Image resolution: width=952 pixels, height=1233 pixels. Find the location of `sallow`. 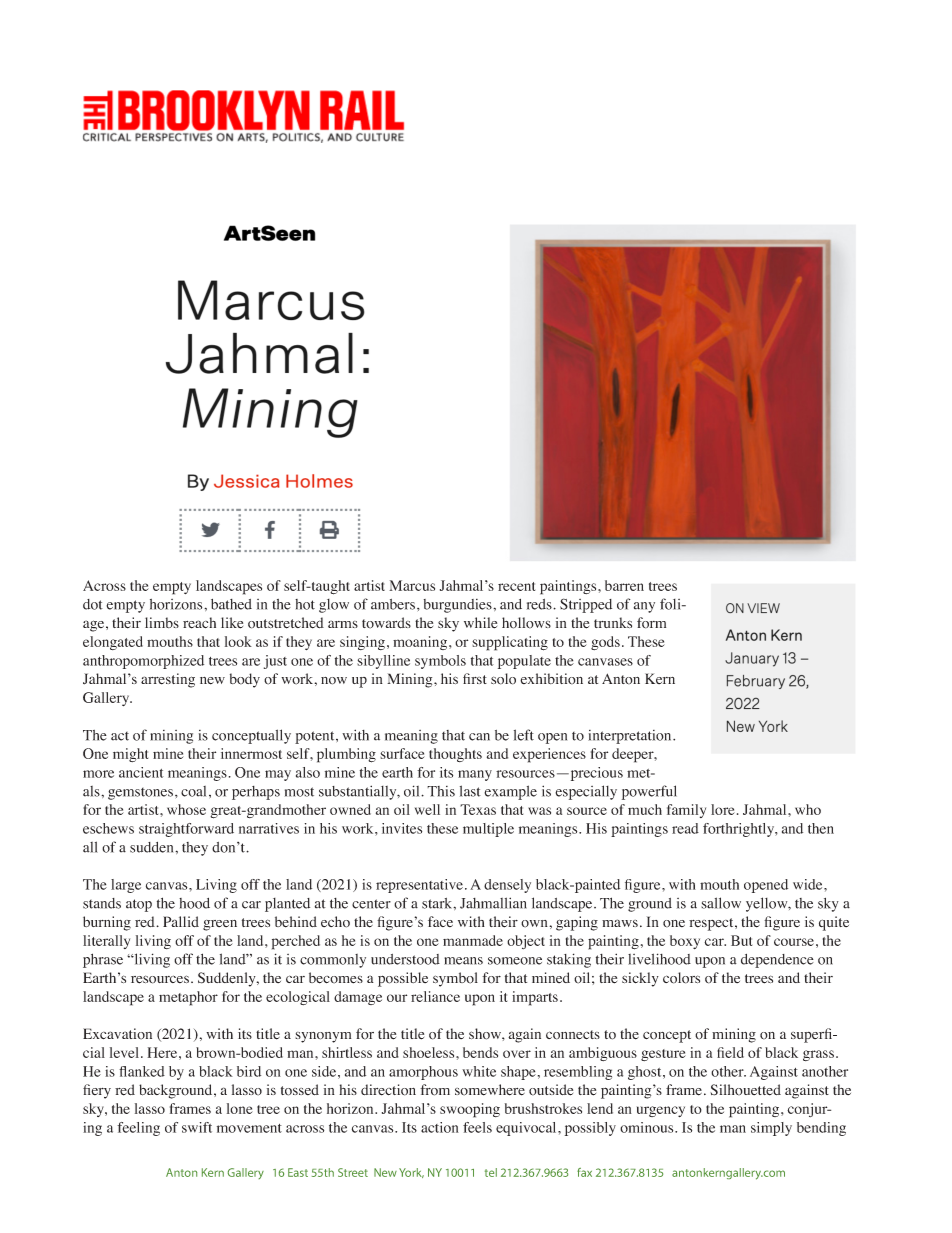

sallow is located at coordinates (721, 903).
